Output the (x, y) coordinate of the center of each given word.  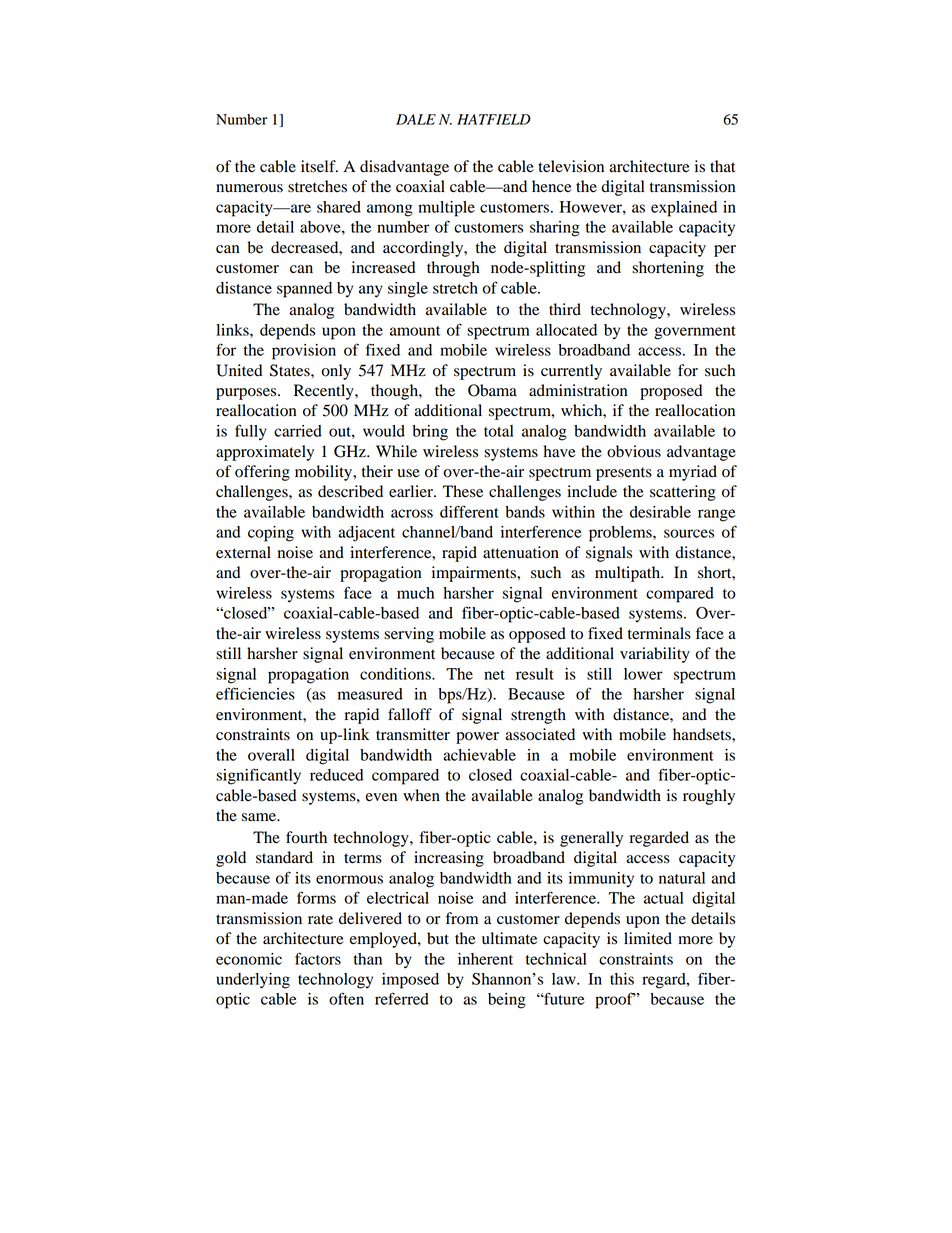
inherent (485, 959)
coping (271, 534)
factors (318, 958)
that (722, 166)
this (622, 979)
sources (689, 533)
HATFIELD (494, 119)
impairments (475, 574)
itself (319, 166)
